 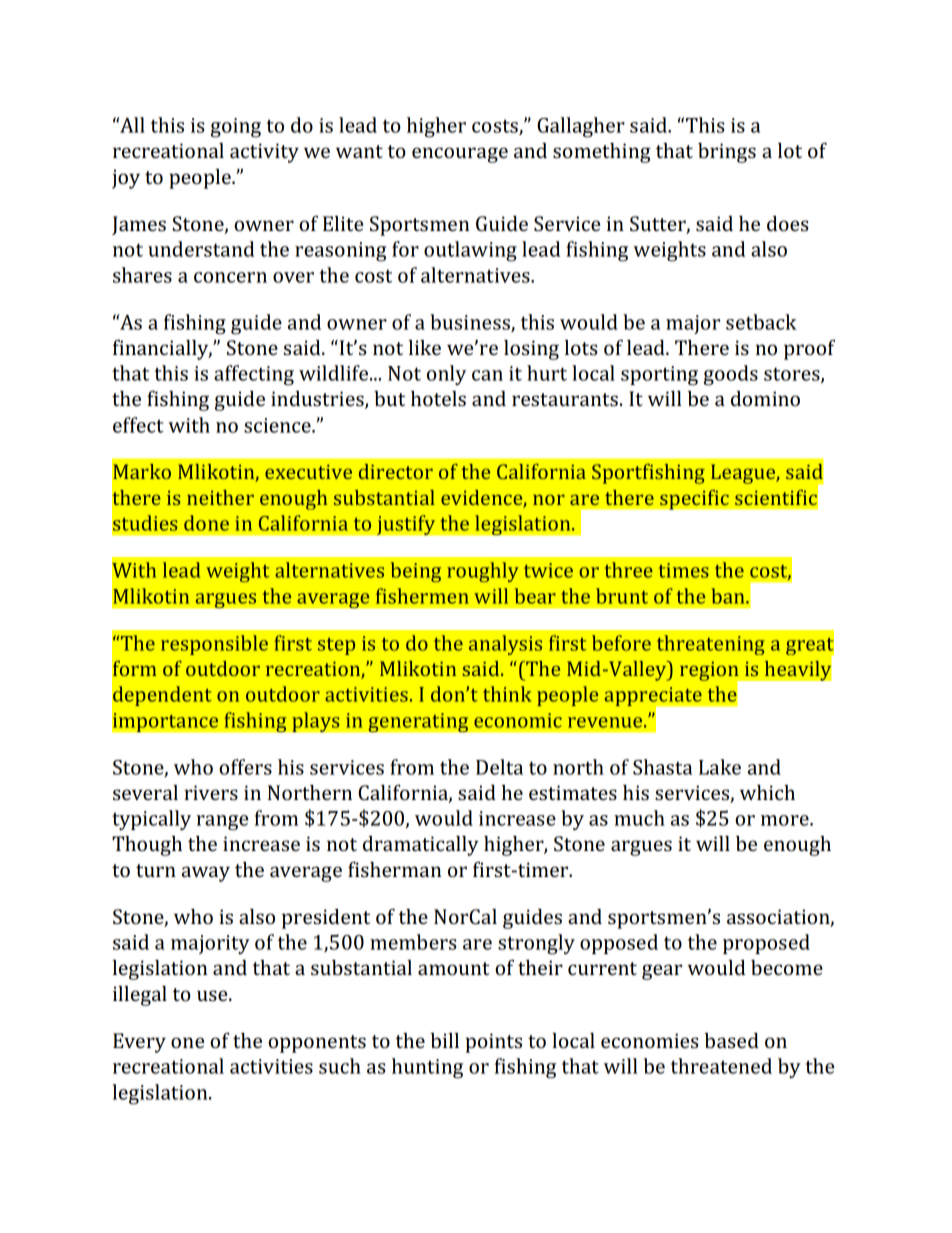 What do you see at coordinates (139, 1043) in the screenshot?
I see `Every` at bounding box center [139, 1043].
